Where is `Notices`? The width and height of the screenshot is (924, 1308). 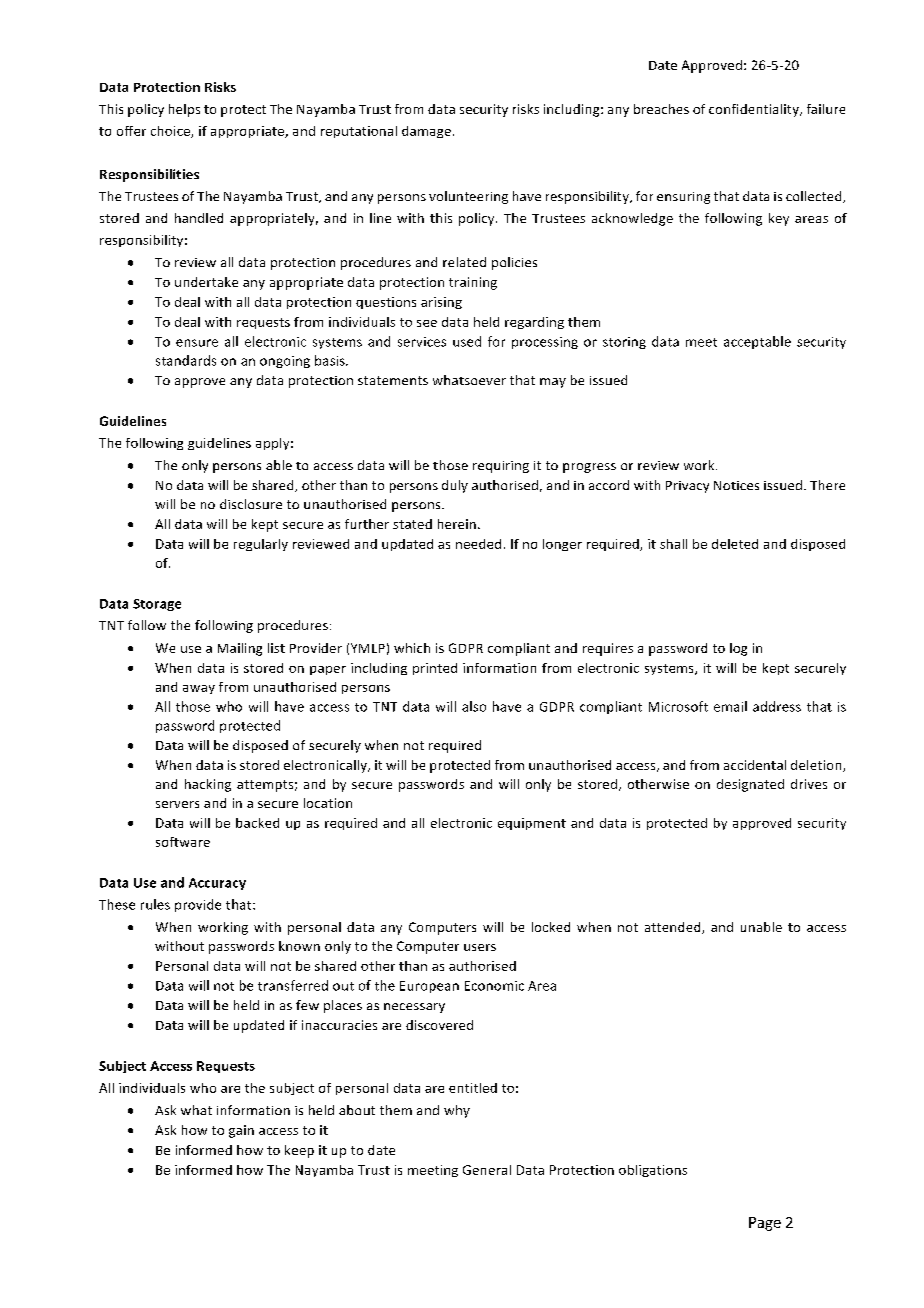 Notices is located at coordinates (736, 485).
